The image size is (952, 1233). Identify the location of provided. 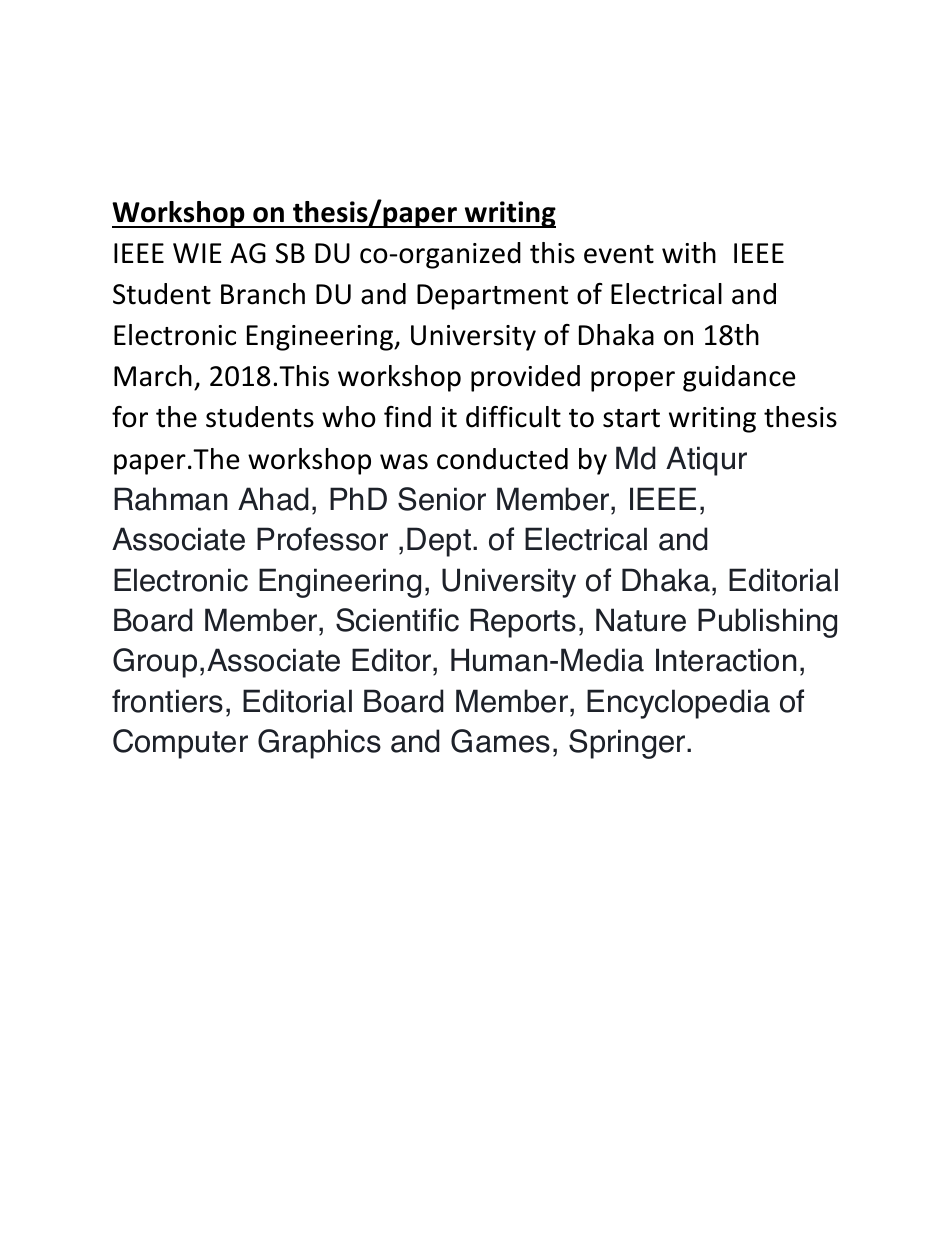
(525, 378).
